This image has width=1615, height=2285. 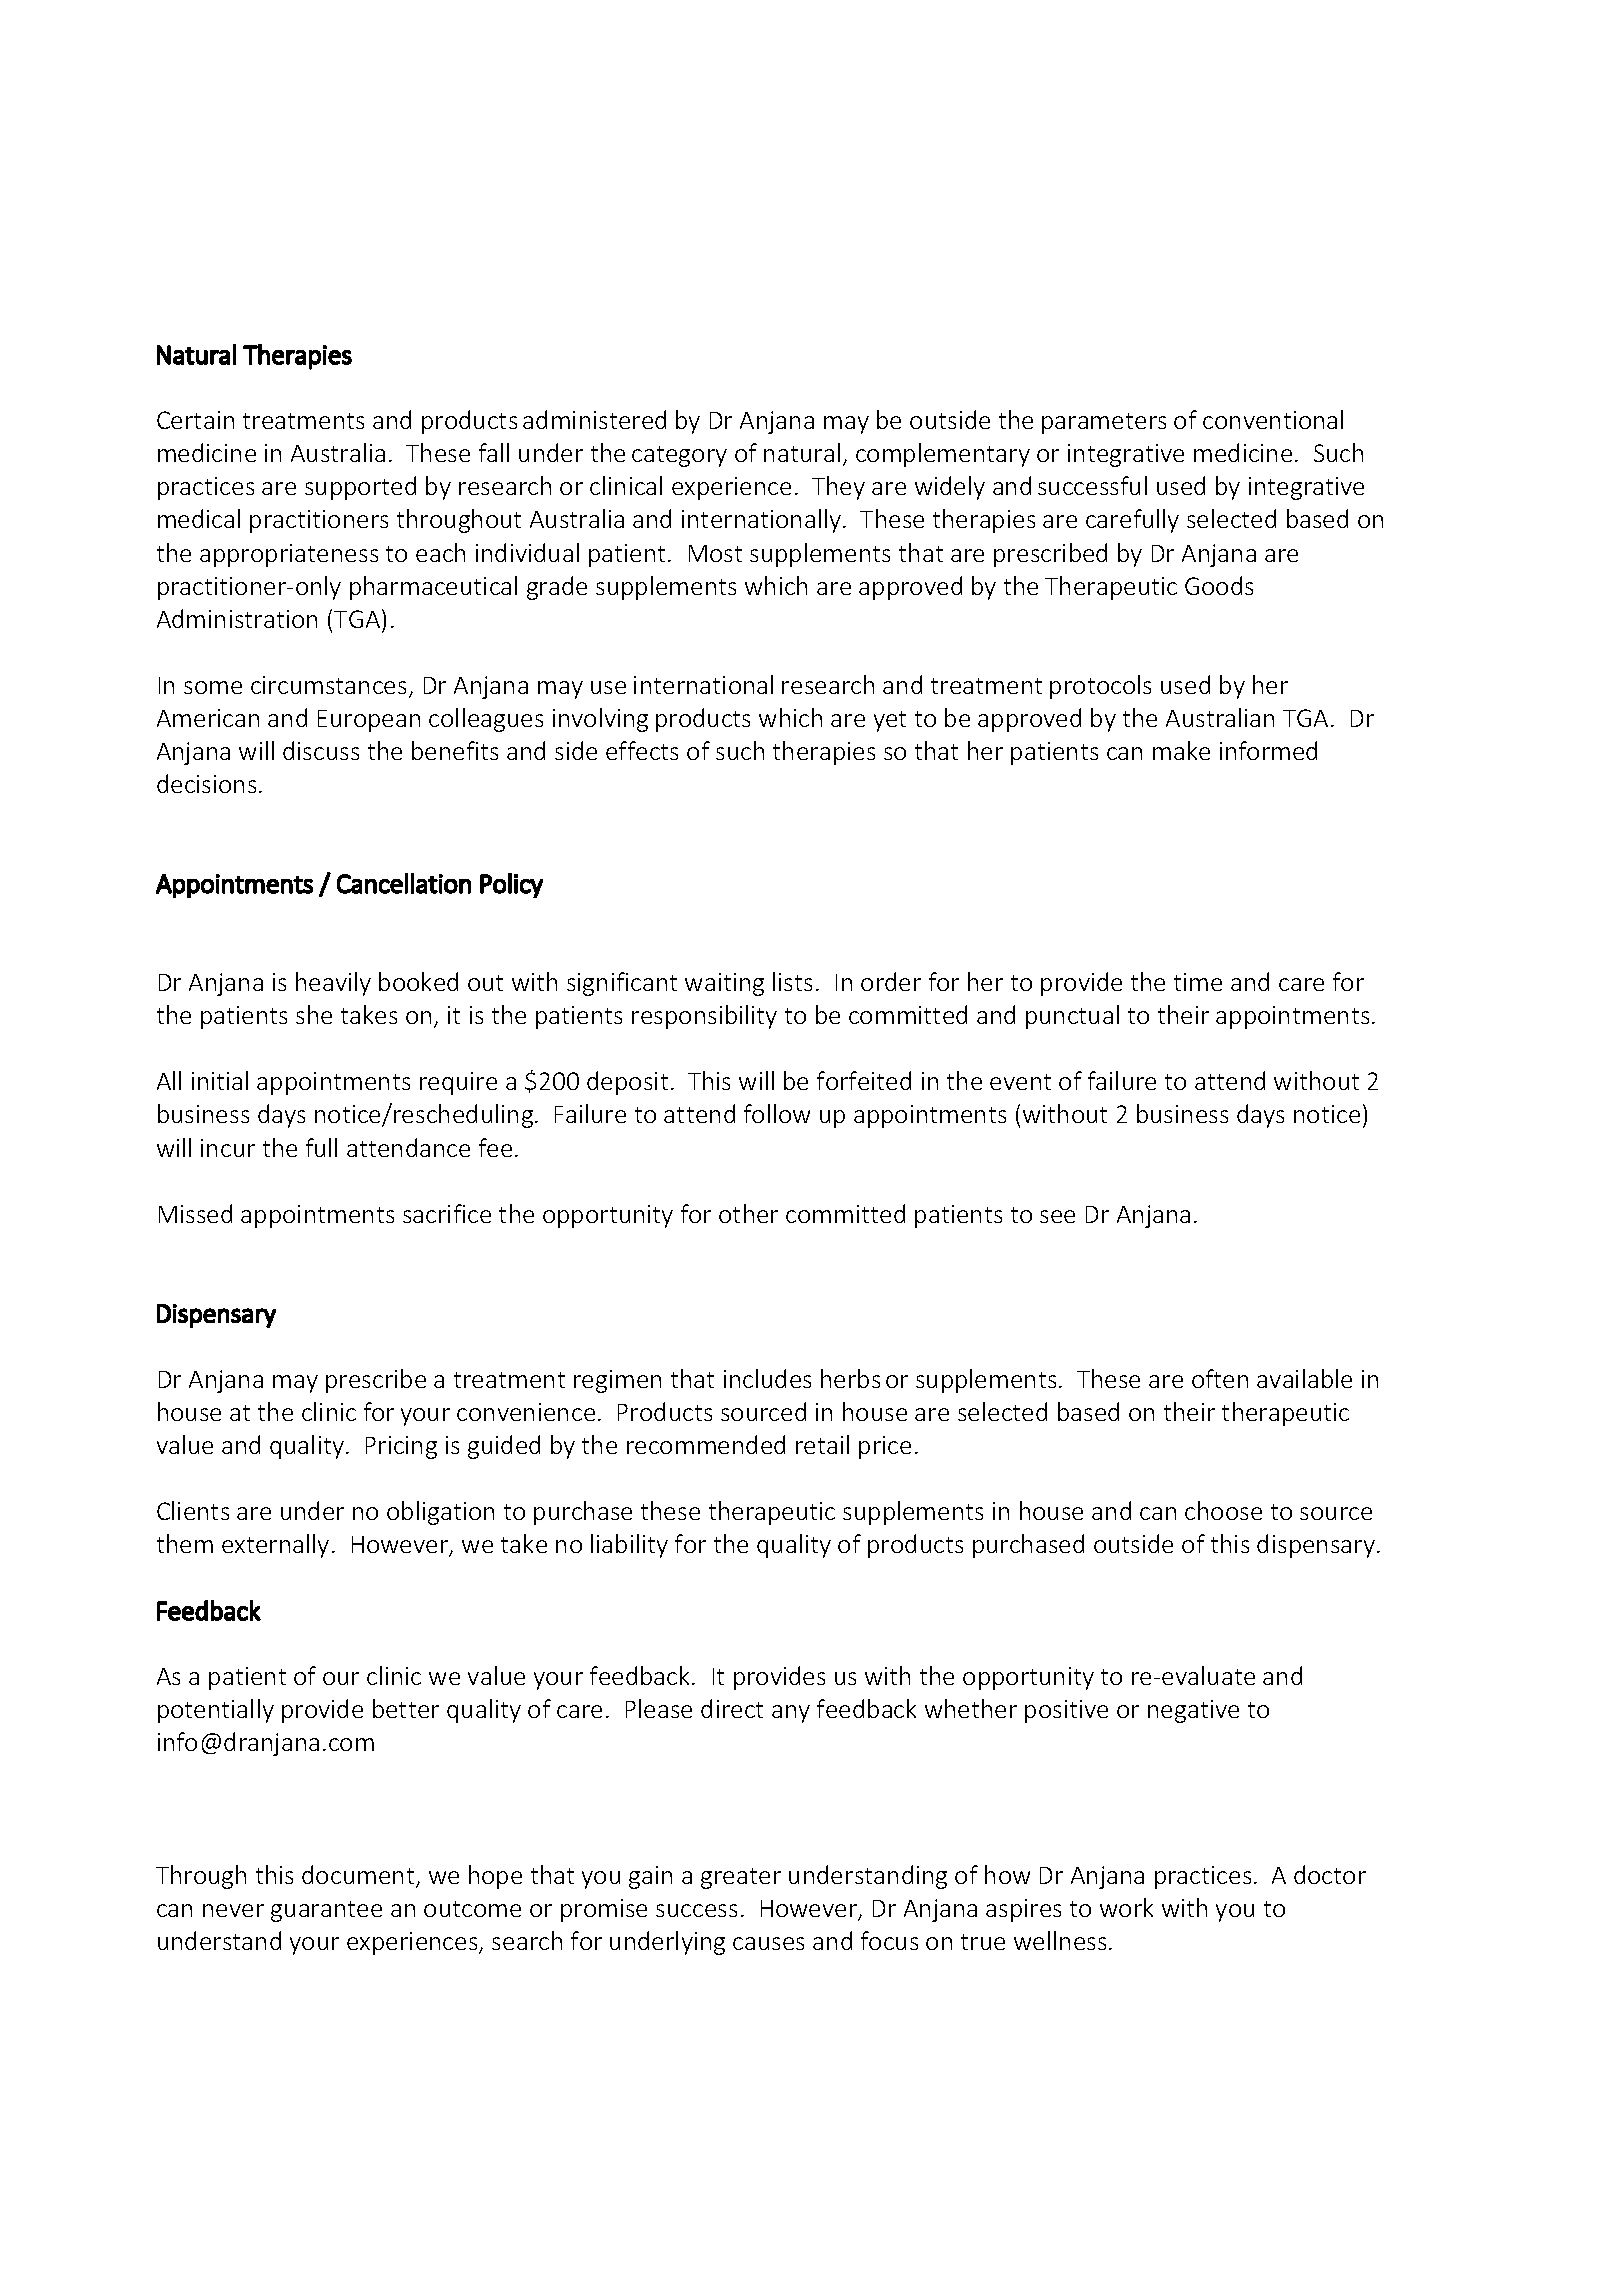 What do you see at coordinates (679, 456) in the image?
I see `category` at bounding box center [679, 456].
